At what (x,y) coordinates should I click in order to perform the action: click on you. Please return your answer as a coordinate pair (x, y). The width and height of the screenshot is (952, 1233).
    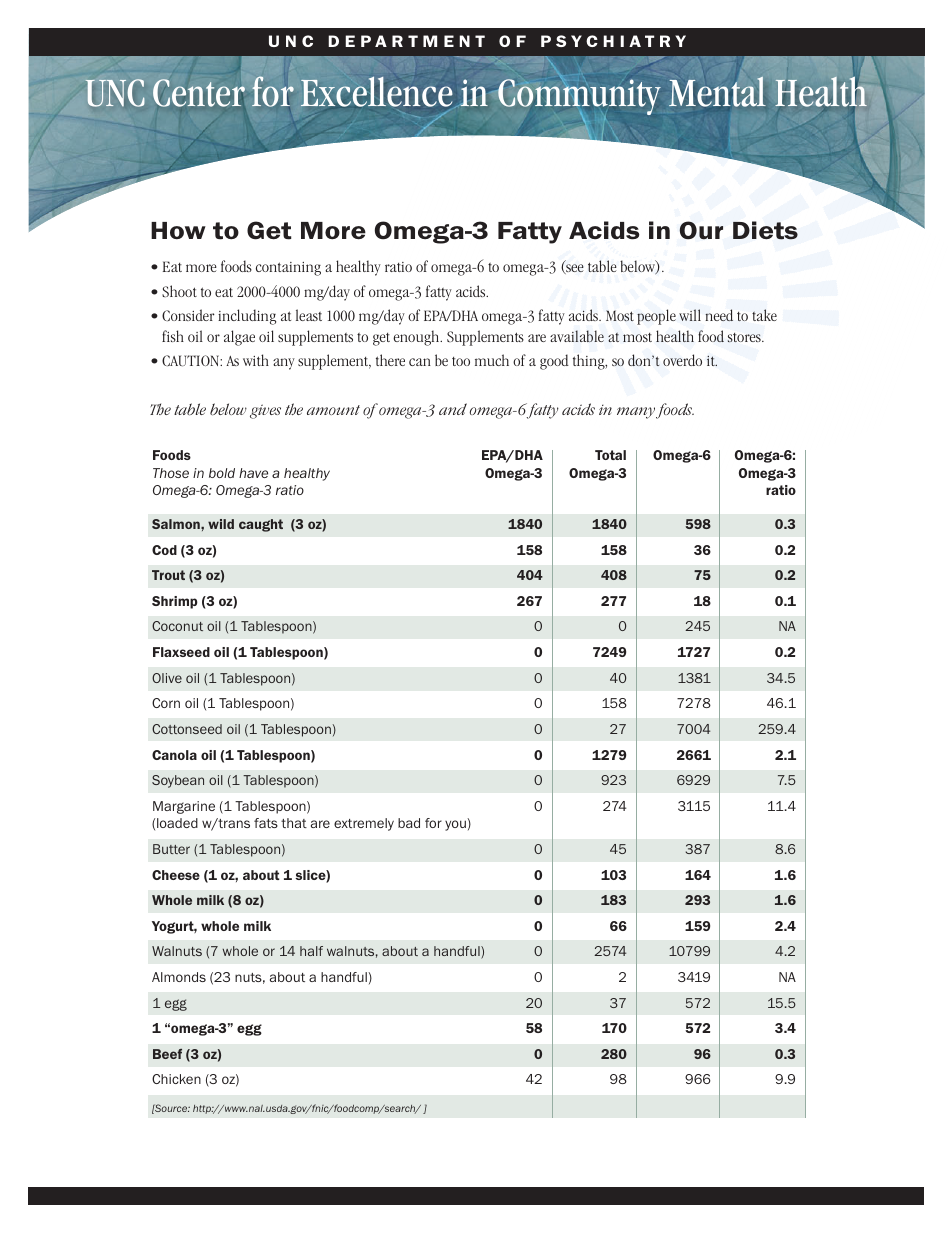
    Looking at the image, I should click on (455, 825).
